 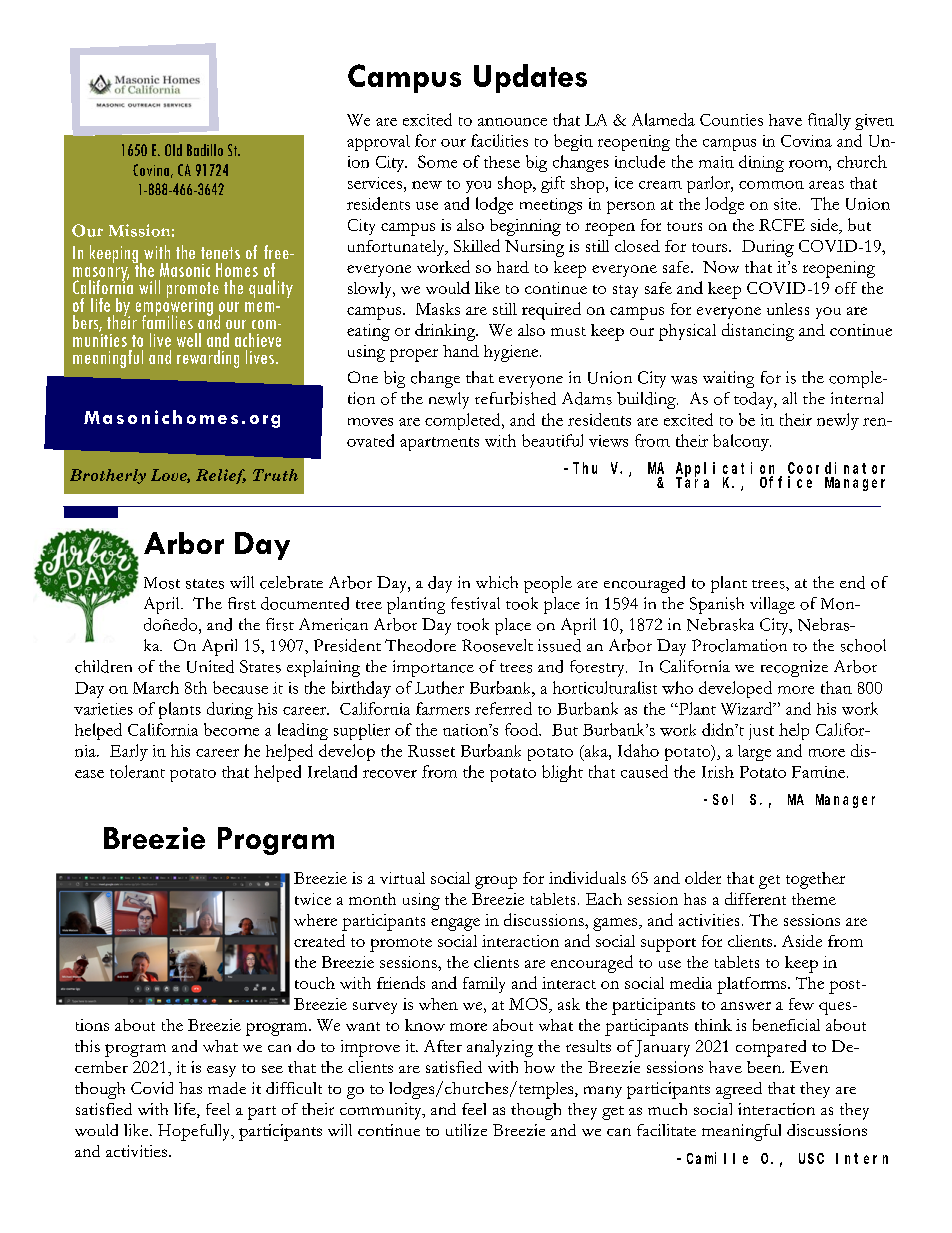 I want to click on utilize, so click(x=466, y=1130).
